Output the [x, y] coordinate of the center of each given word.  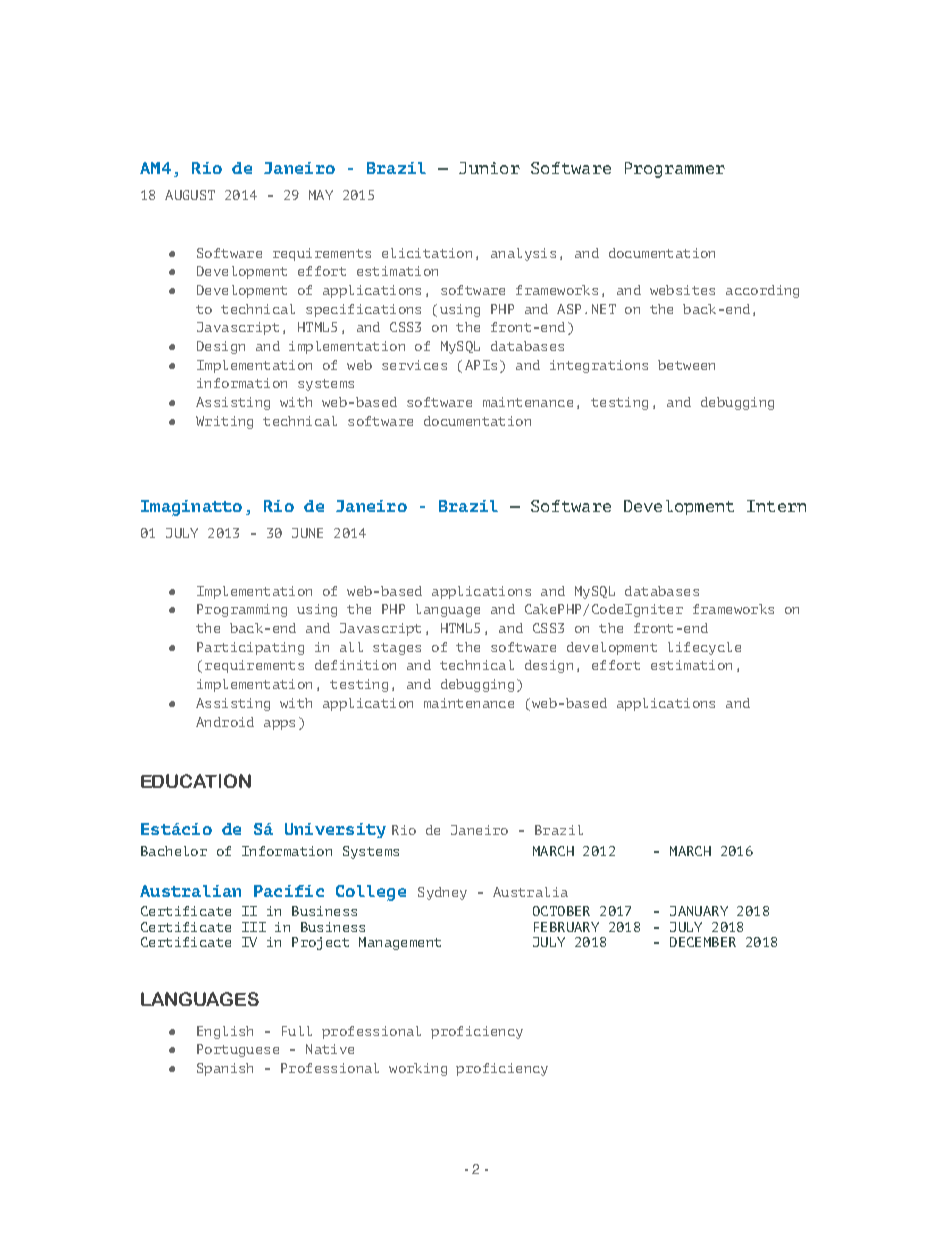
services [414, 365]
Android [225, 722]
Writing [224, 422]
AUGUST [190, 195]
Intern [776, 506]
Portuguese [238, 1050]
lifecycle [704, 648]
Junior [489, 168]
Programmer [675, 170]
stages [397, 649]
